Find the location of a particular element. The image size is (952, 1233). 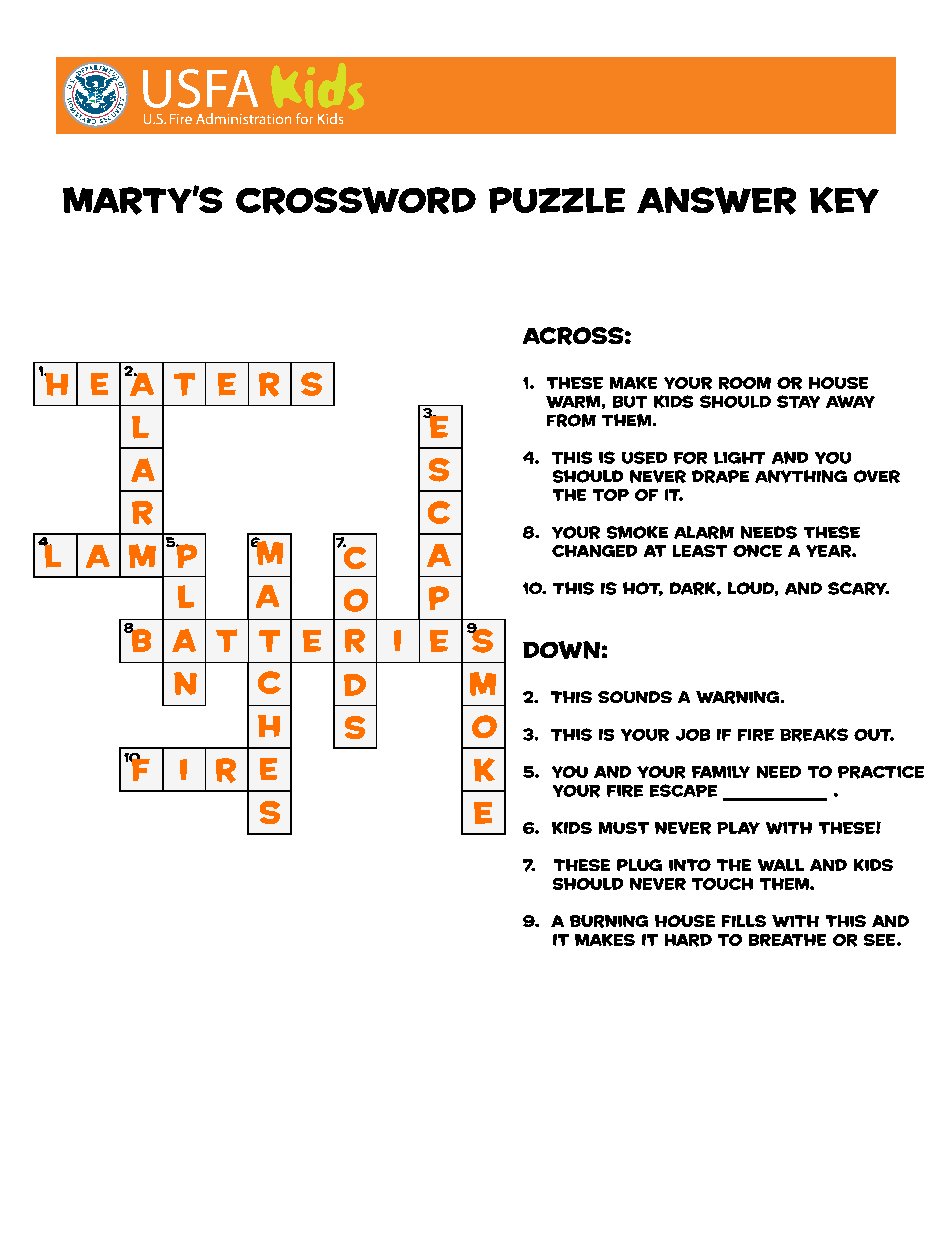

sounds is located at coordinates (635, 697).
